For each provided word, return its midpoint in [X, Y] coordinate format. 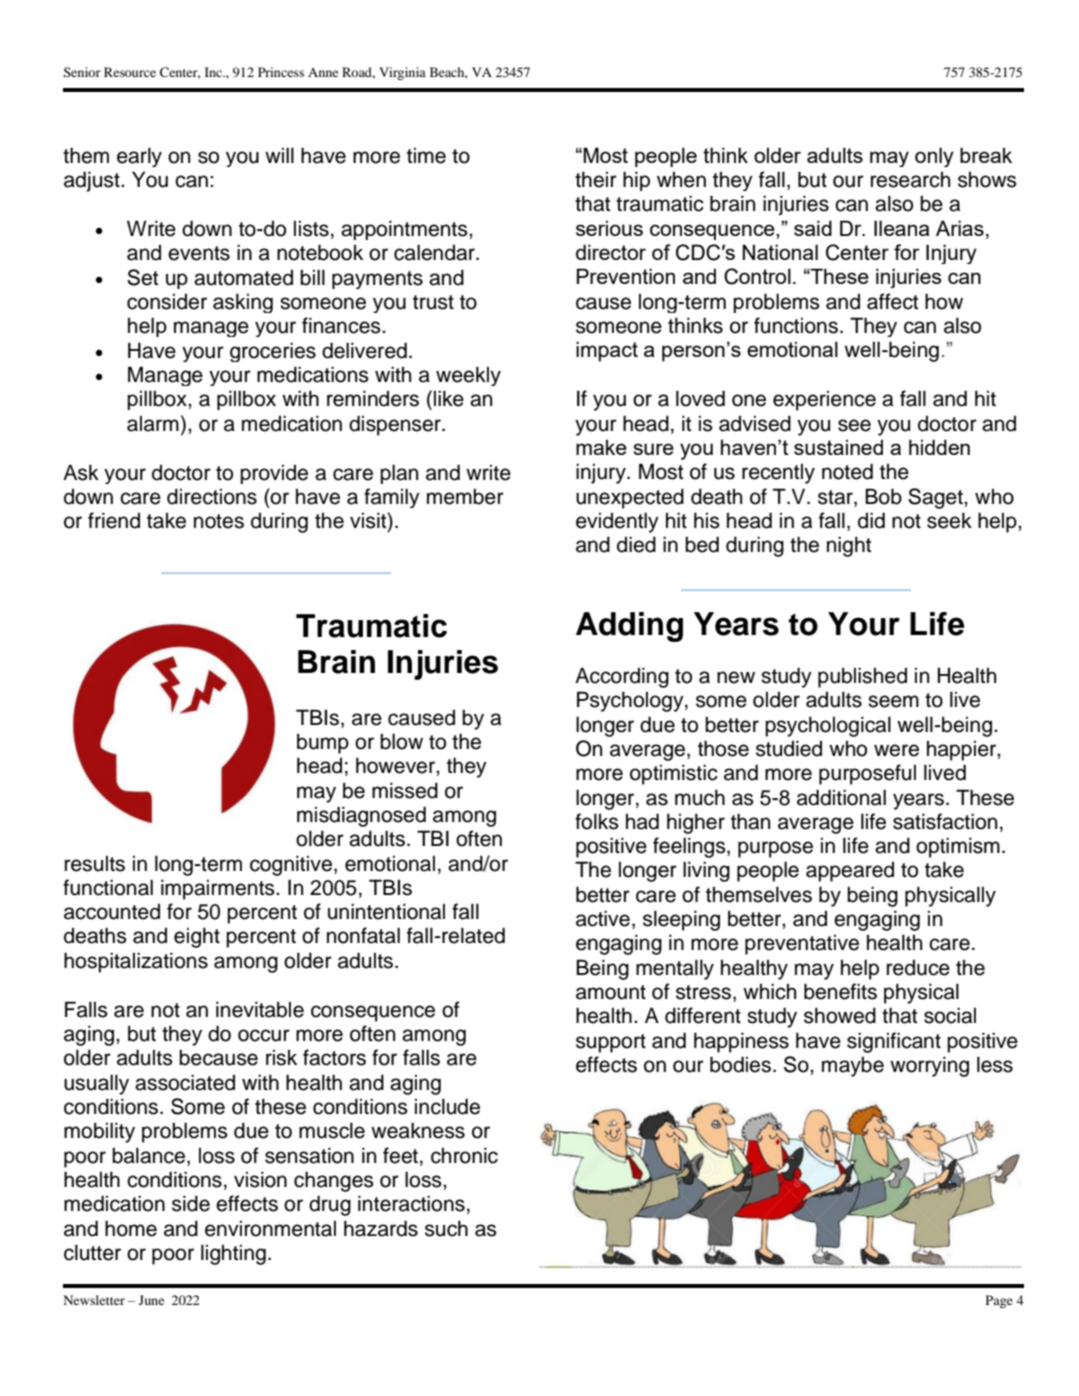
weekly [468, 376]
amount [611, 992]
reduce [918, 968]
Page [999, 1301]
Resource [130, 72]
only [934, 157]
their [596, 179]
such [446, 1228]
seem [893, 701]
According [622, 677]
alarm [153, 424]
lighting [233, 1254]
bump [323, 743]
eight [197, 937]
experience [824, 401]
